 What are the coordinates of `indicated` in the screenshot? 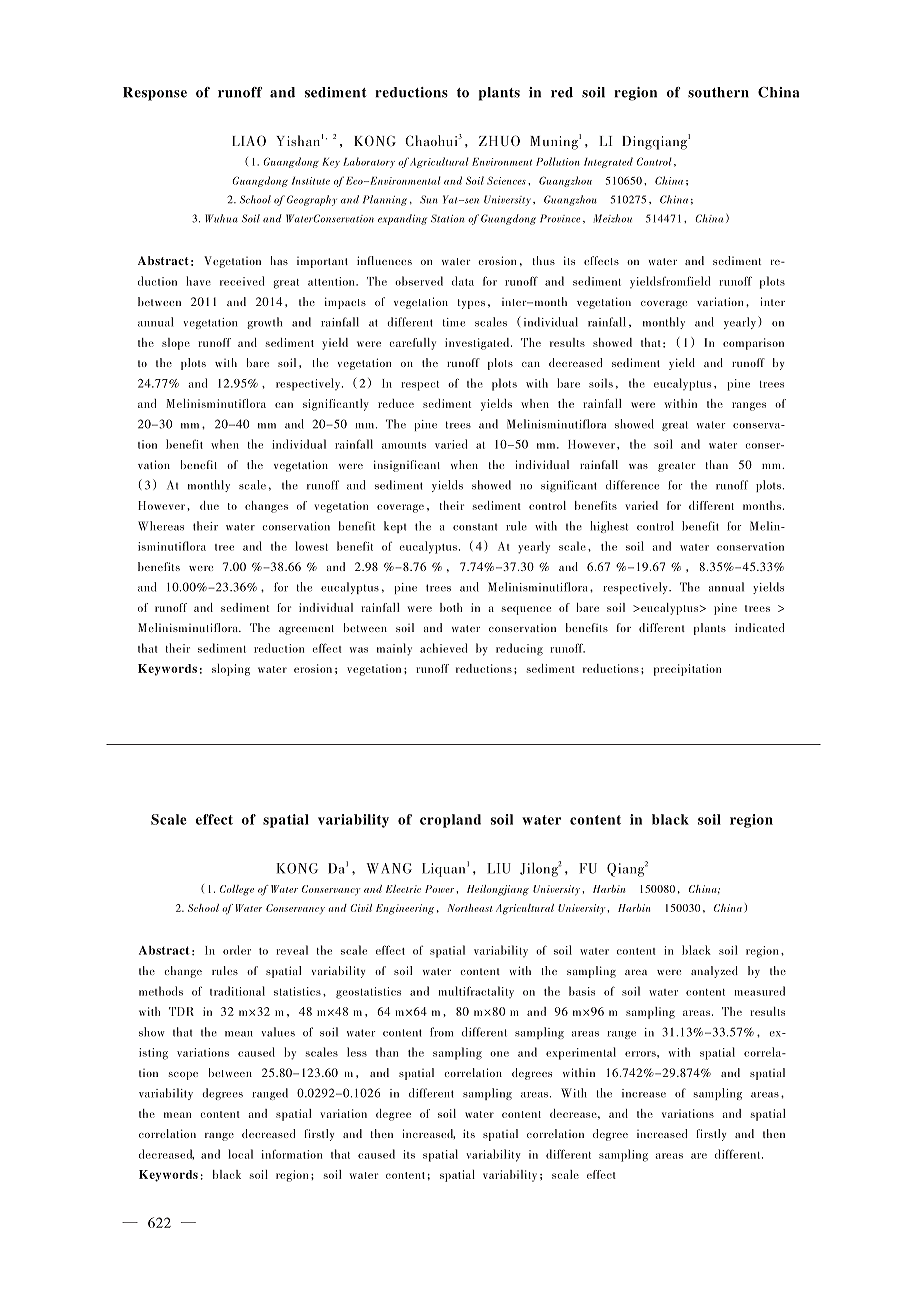 It's located at (759, 627).
